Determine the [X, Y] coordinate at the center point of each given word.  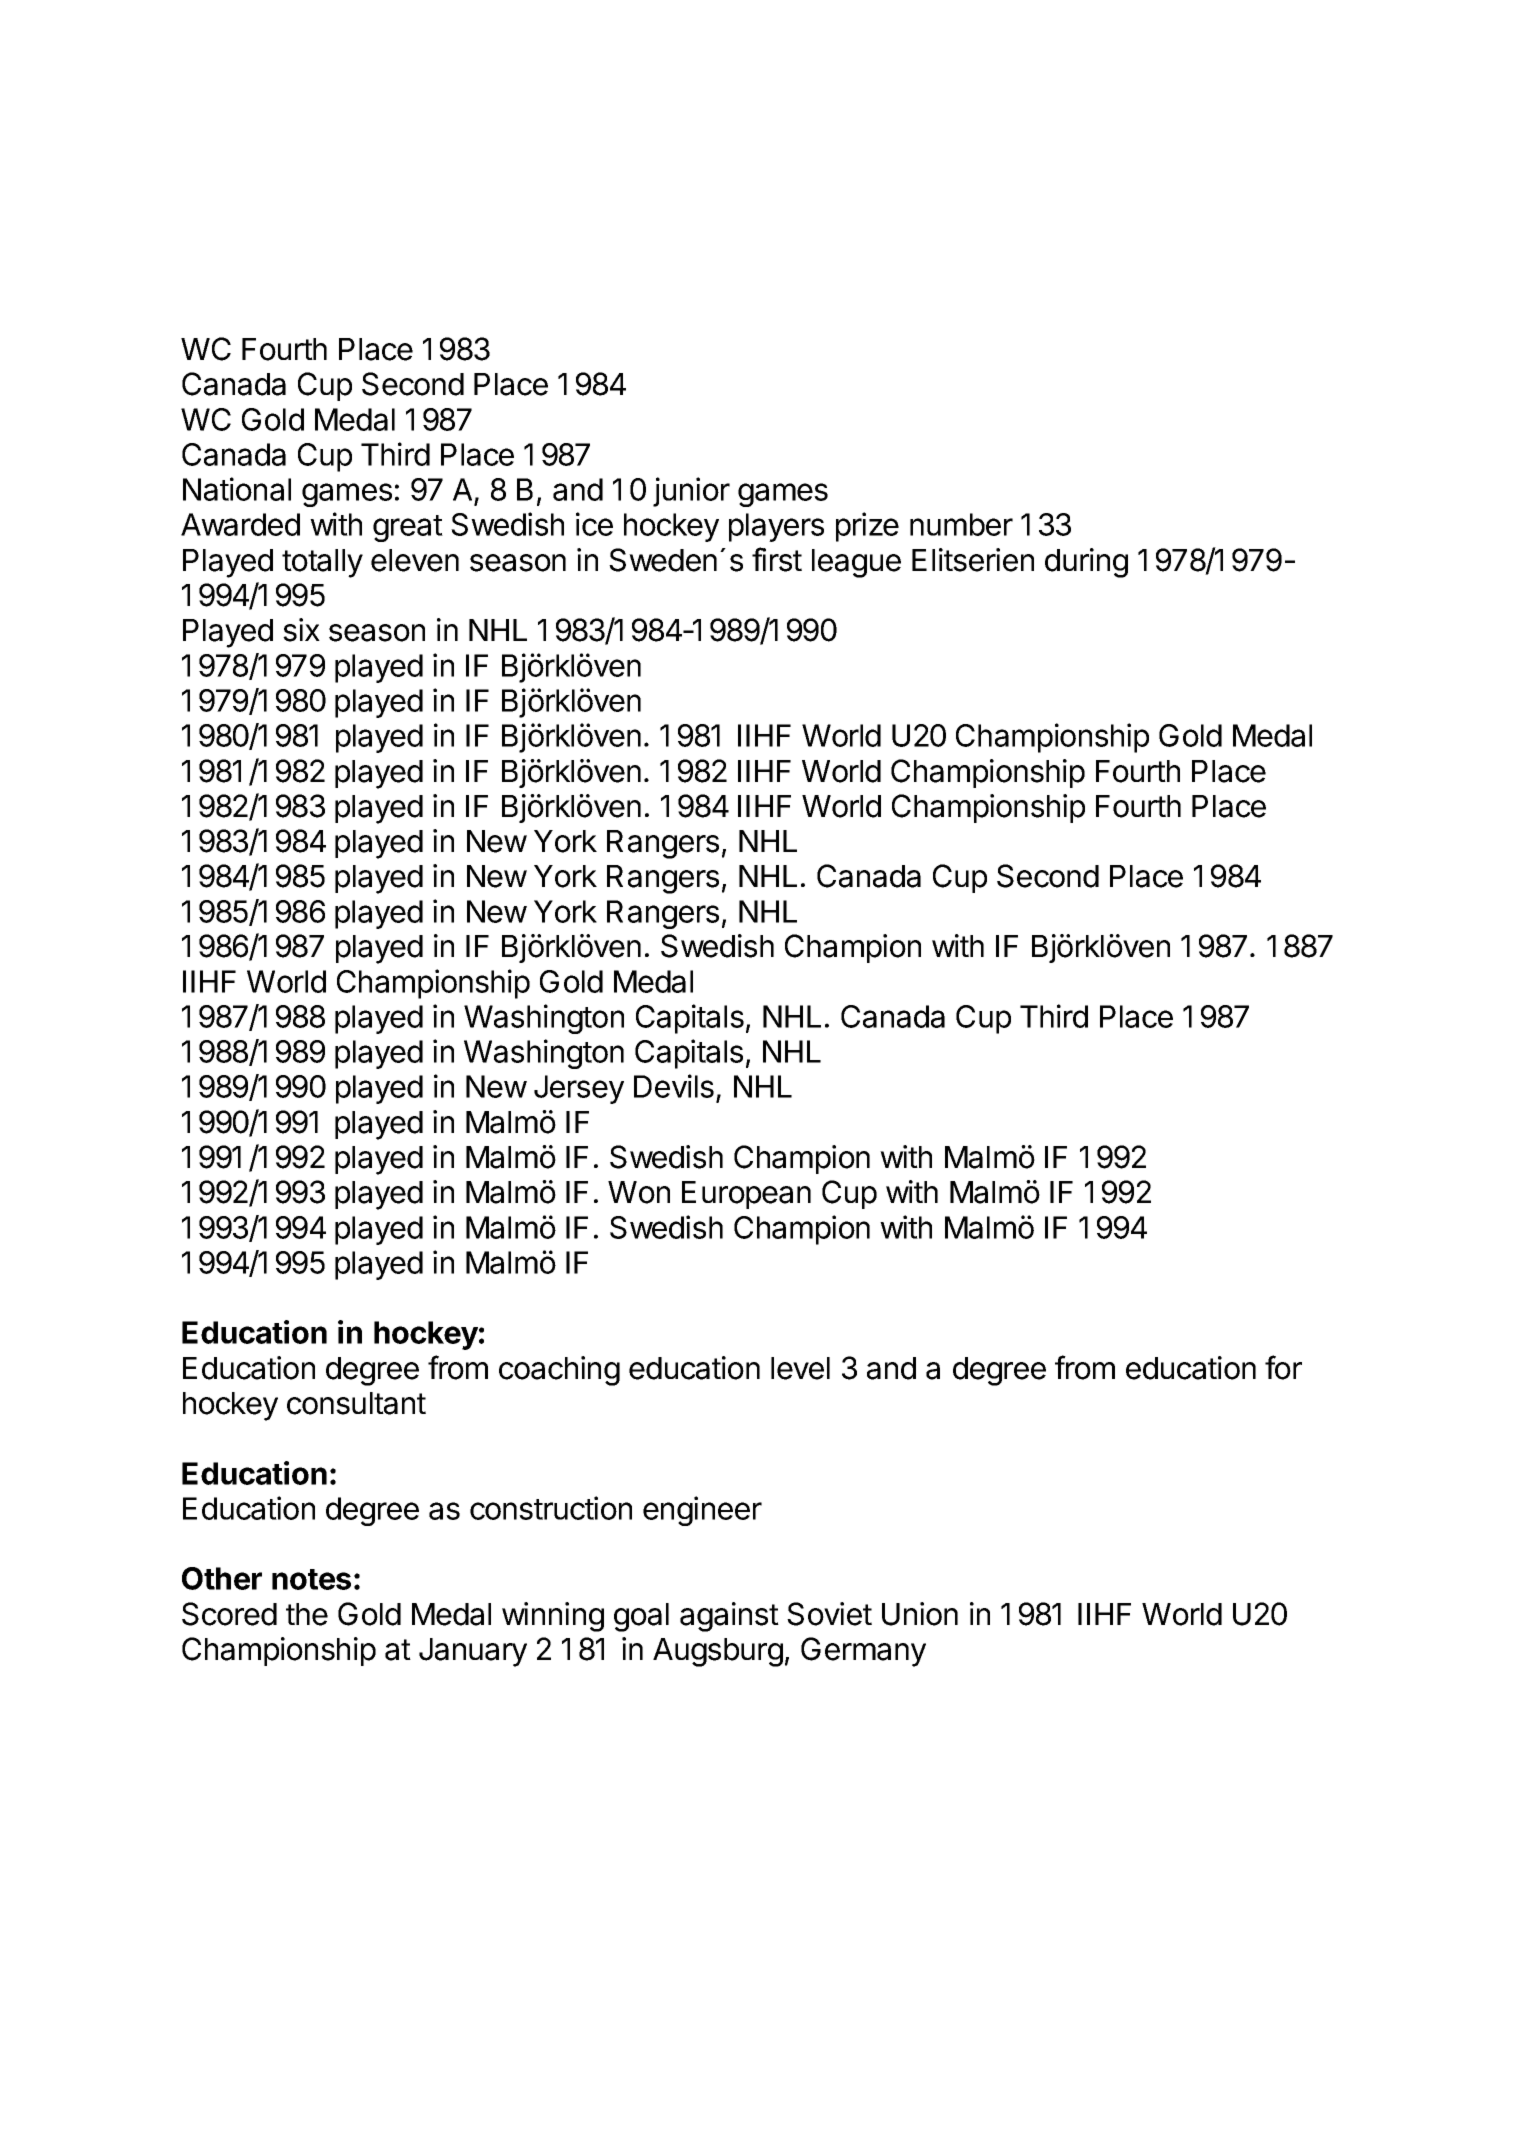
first [777, 559]
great [408, 528]
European [746, 1195]
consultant [356, 1403]
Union [920, 1614]
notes [311, 1579]
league [856, 563]
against [729, 1617]
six [301, 630]
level [800, 1368]
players [776, 527]
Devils [674, 1086]
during [1086, 563]
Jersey [579, 1089]
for [1283, 1367]
